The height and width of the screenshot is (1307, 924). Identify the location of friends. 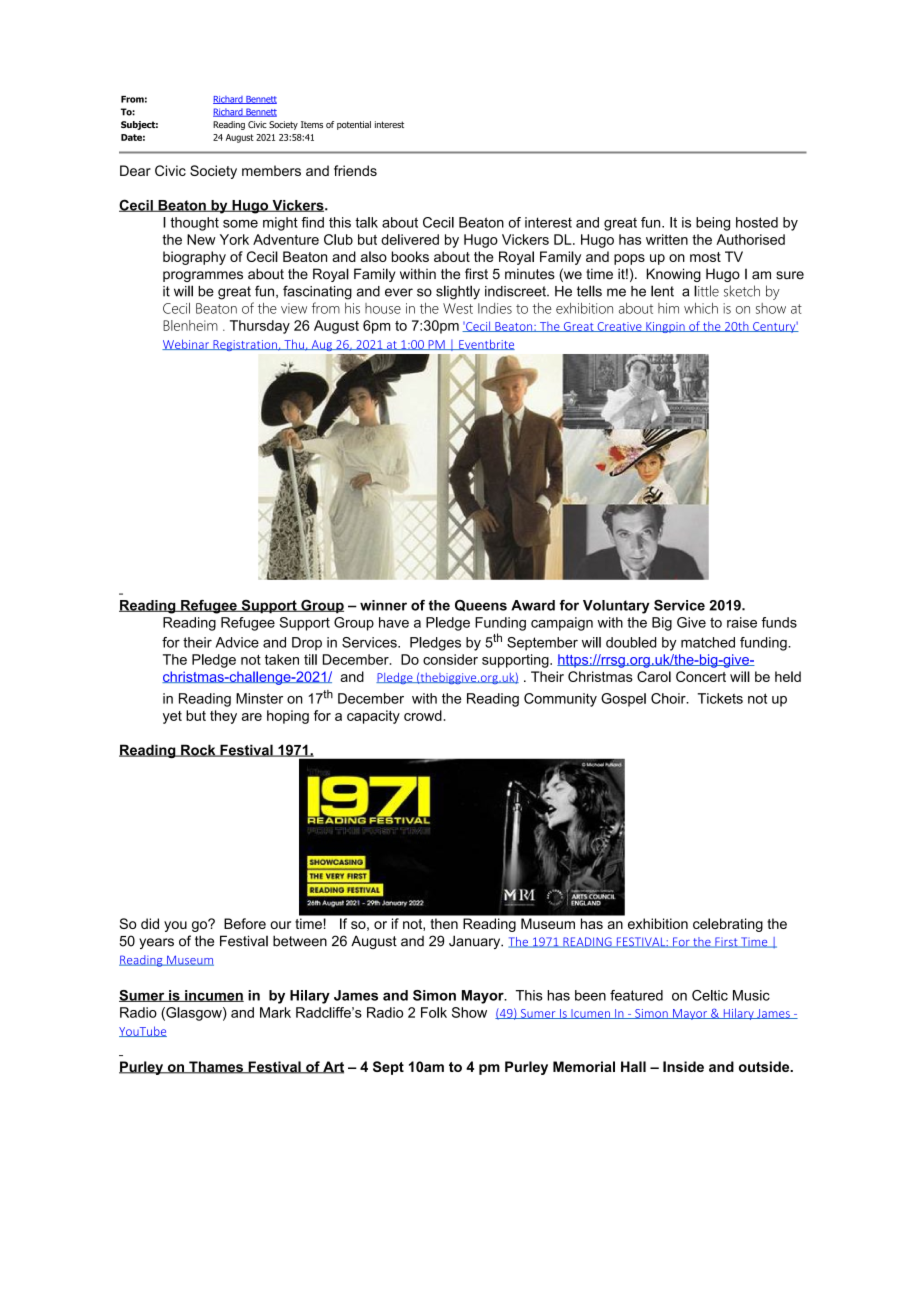
(355, 170).
